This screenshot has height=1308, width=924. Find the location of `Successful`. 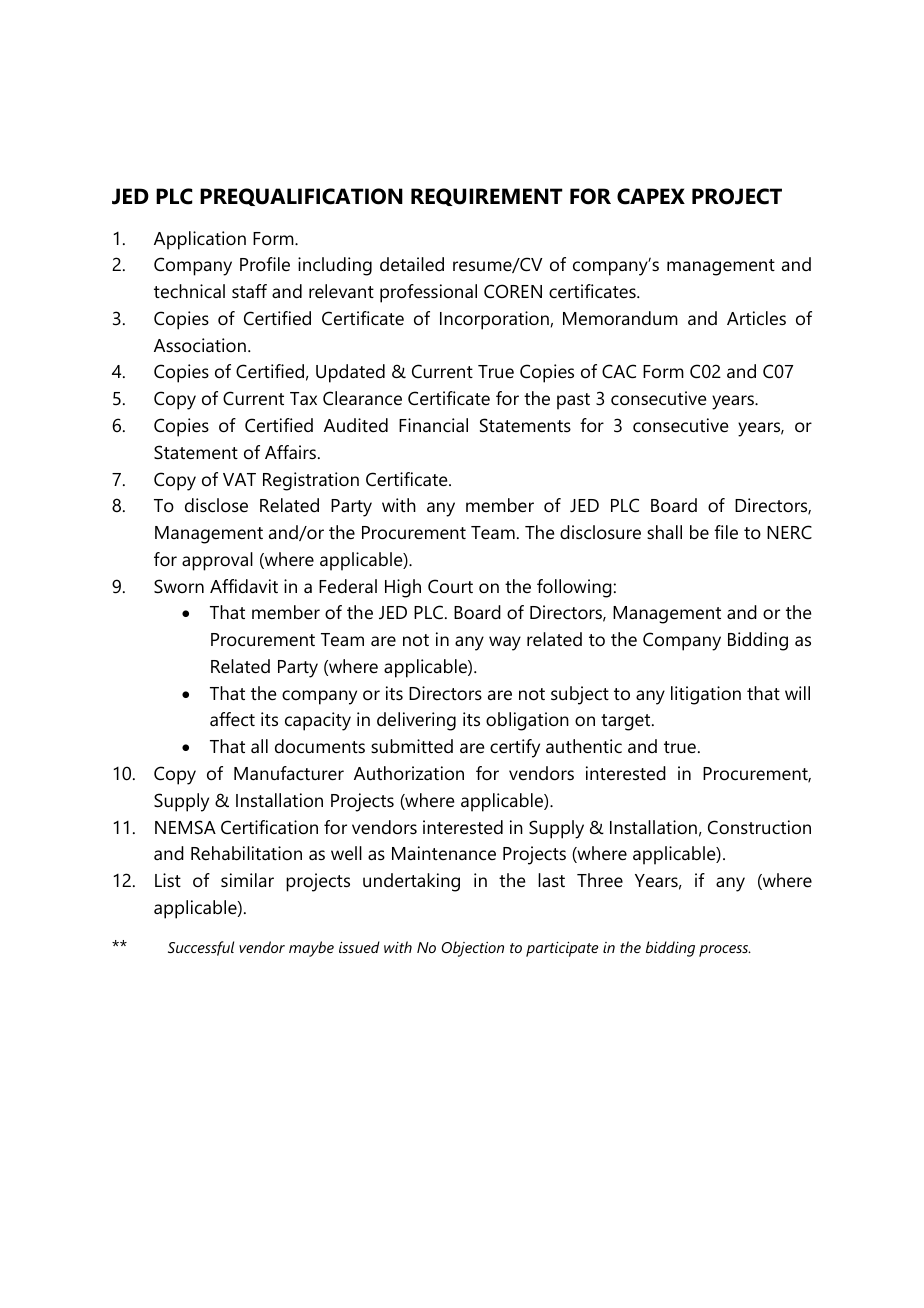

Successful is located at coordinates (201, 948).
